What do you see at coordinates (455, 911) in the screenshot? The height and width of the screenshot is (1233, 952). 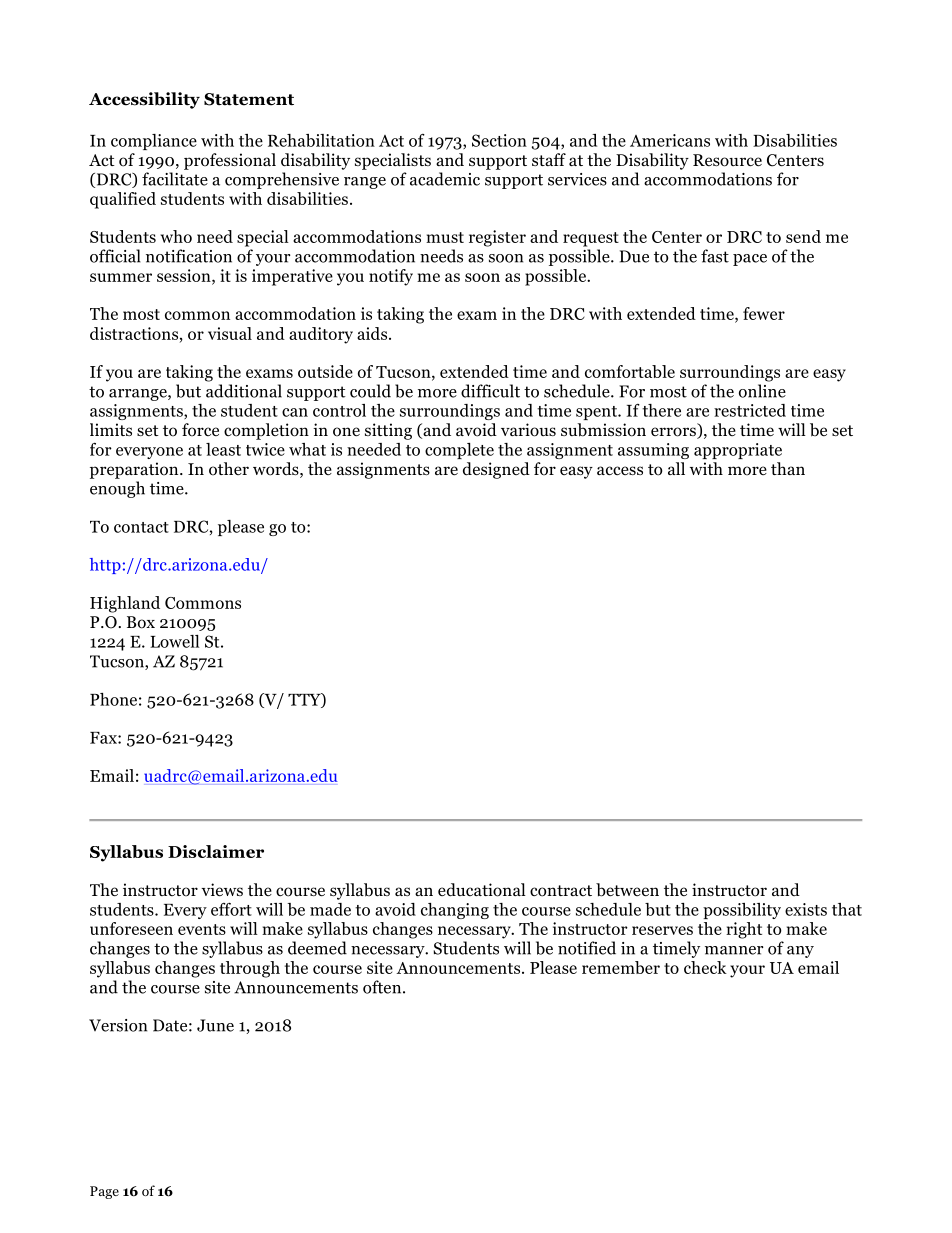 I see `changing` at bounding box center [455, 911].
